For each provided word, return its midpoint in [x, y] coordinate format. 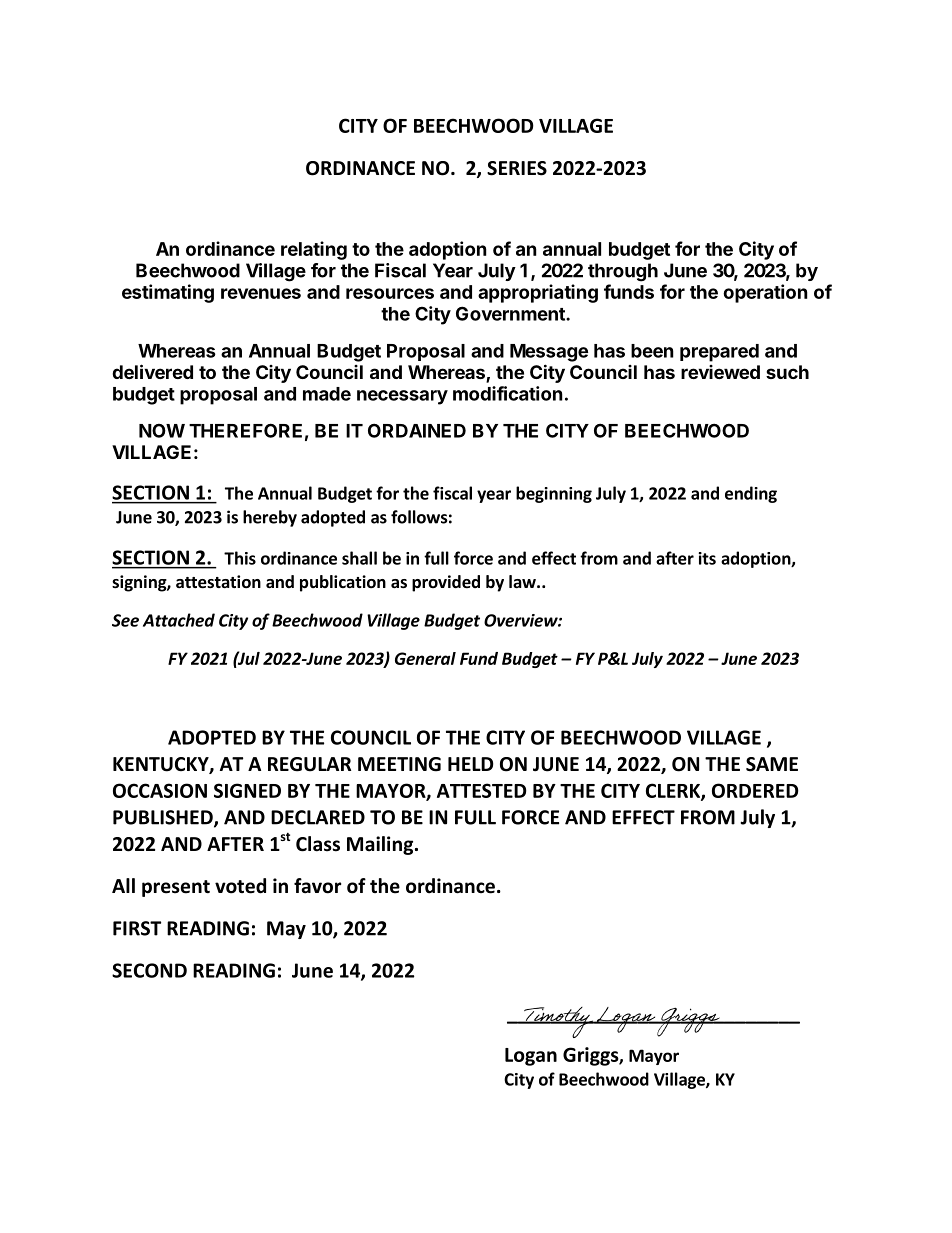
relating [314, 250]
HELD [470, 764]
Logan [531, 1057]
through [623, 272]
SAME [772, 764]
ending [751, 494]
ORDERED [755, 790]
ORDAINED [417, 430]
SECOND [149, 970]
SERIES [517, 168]
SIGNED [247, 790]
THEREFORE [245, 430]
